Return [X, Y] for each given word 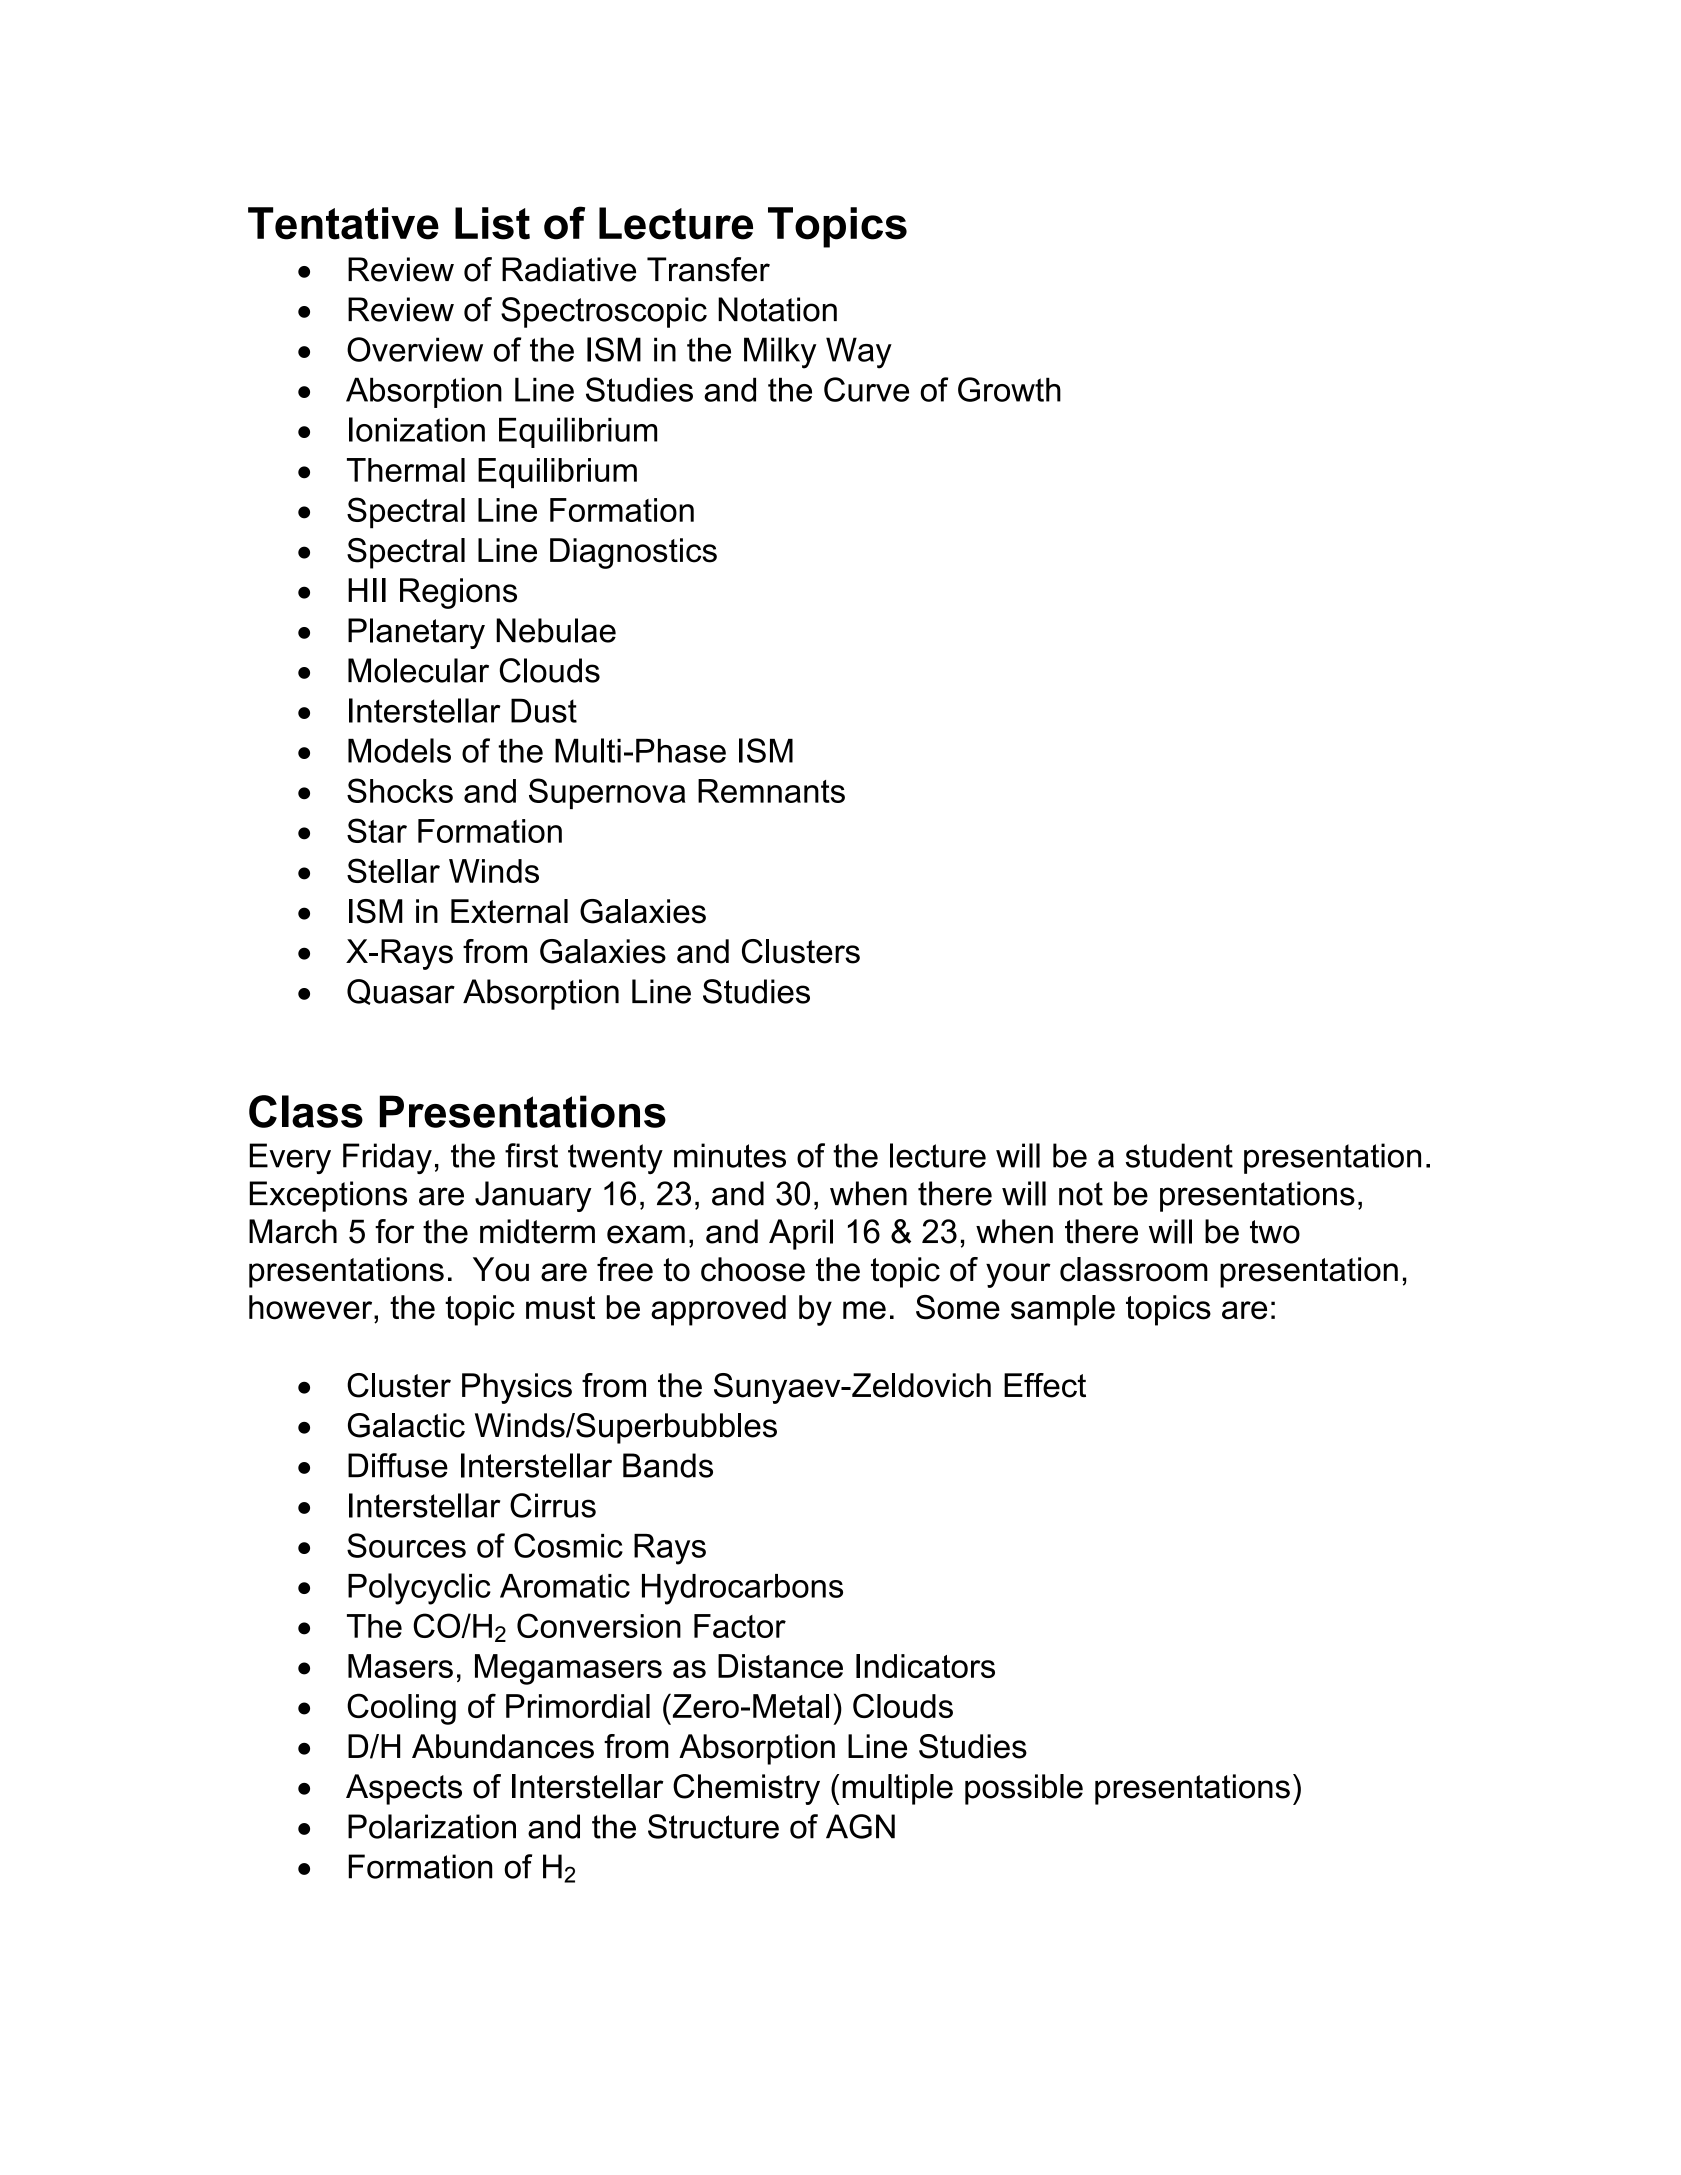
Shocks [400, 790]
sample [1063, 1310]
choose [753, 1269]
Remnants [771, 791]
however [312, 1307]
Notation [777, 309]
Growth [1009, 389]
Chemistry [746, 1789]
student [1179, 1155]
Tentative [343, 223]
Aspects [404, 1789]
